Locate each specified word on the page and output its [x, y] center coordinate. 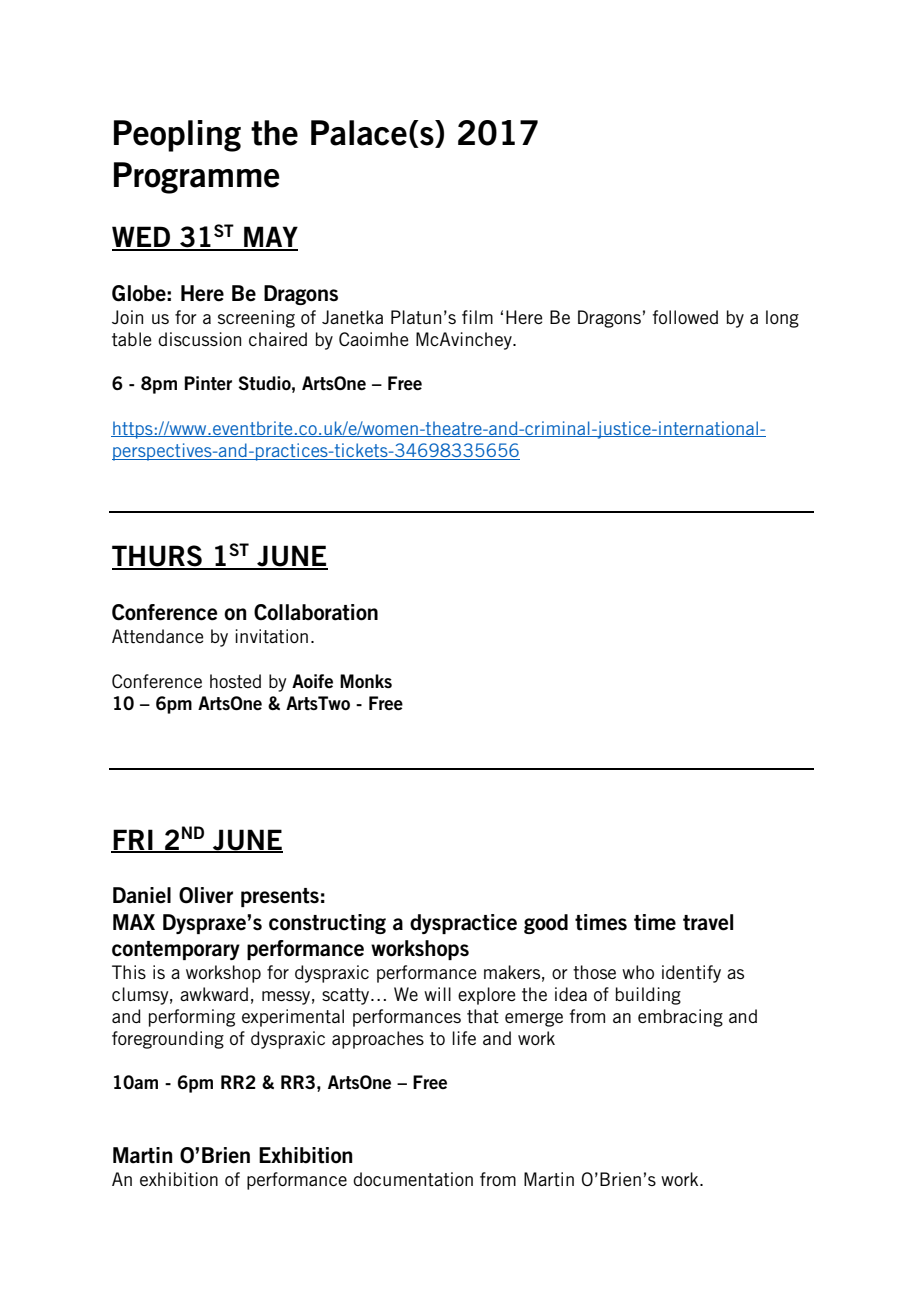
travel [708, 922]
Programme [197, 178]
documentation [413, 1179]
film [477, 317]
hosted [235, 681]
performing [192, 1018]
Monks [366, 681]
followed [685, 317]
